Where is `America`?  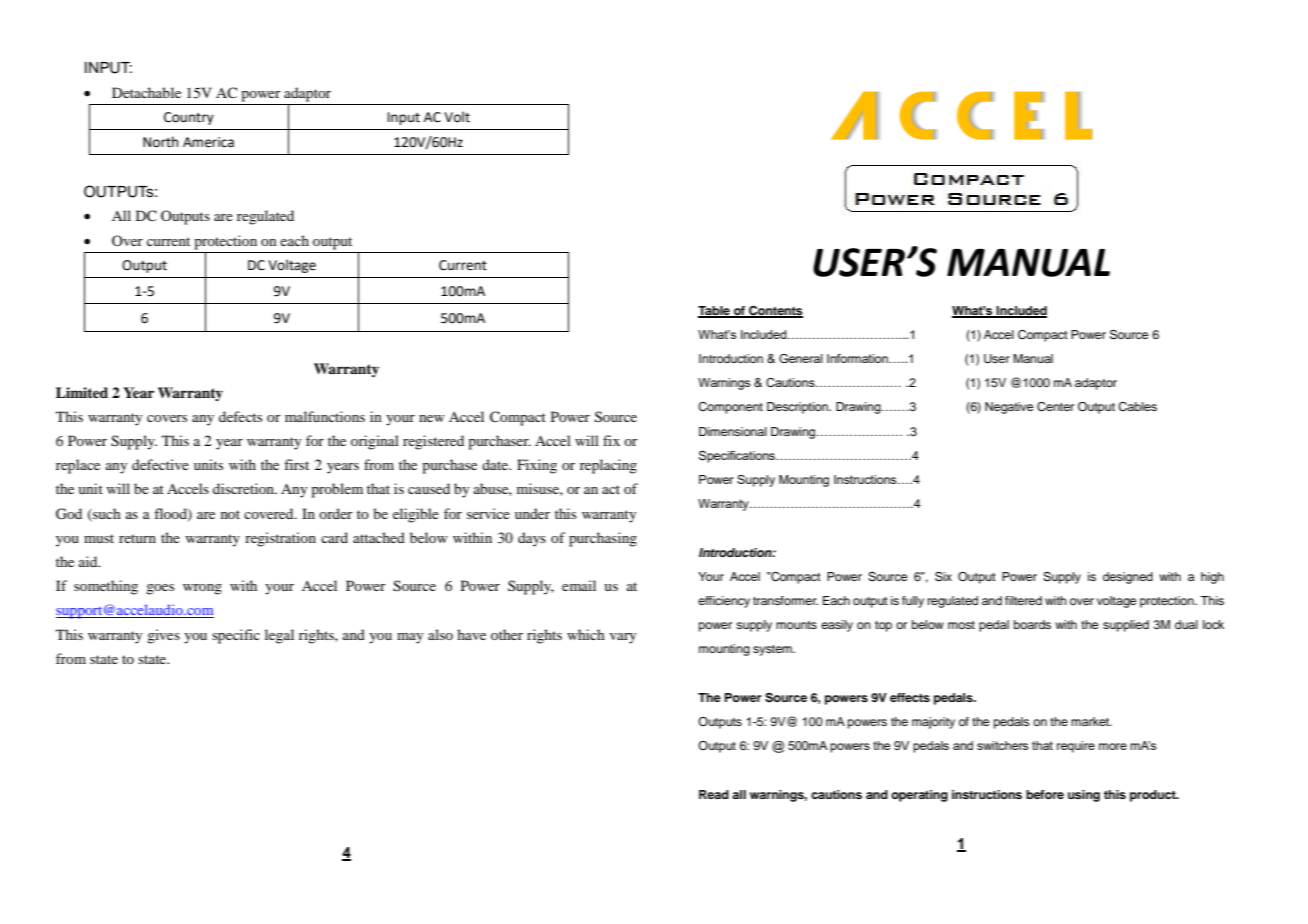 America is located at coordinates (208, 142).
